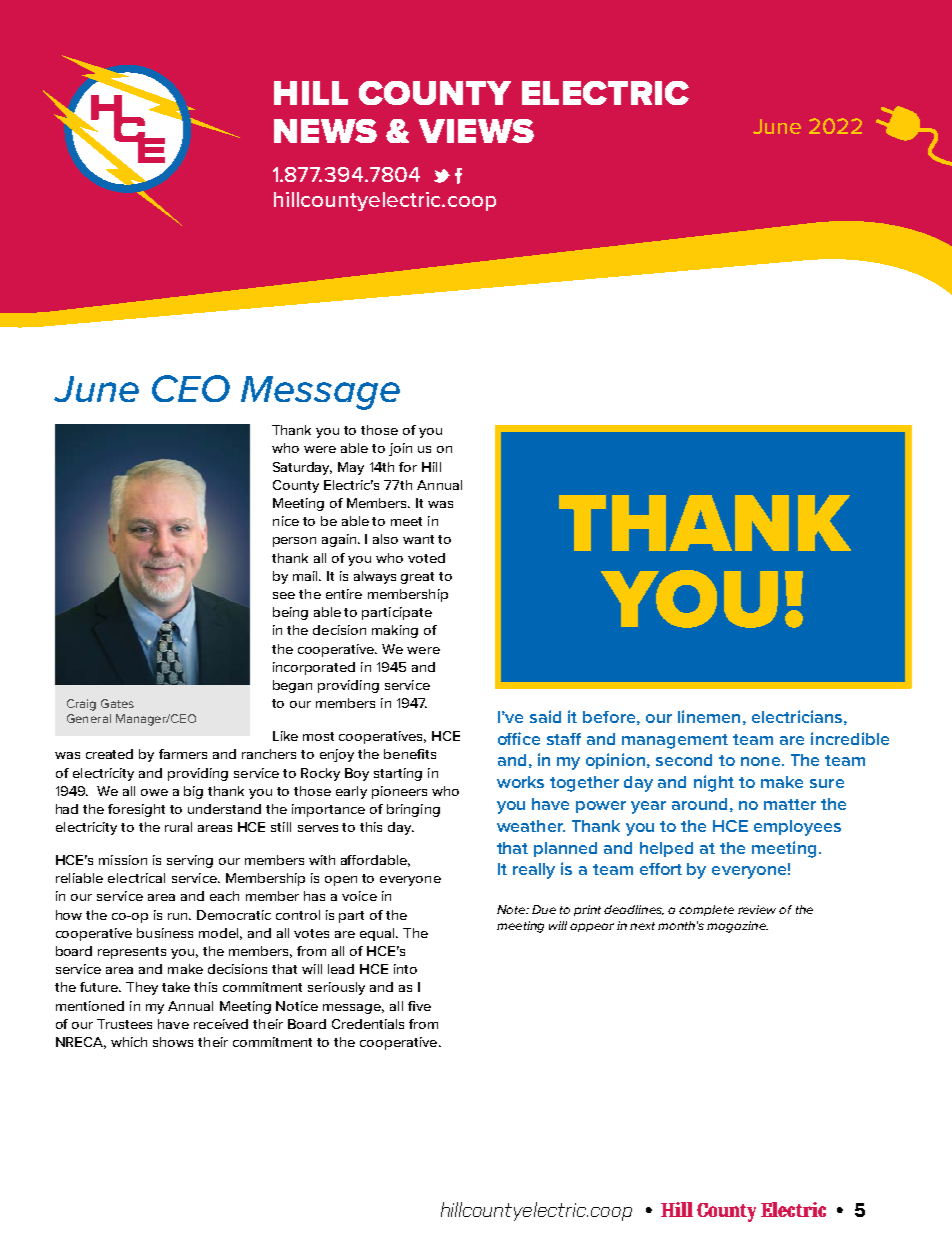 The height and width of the document is (1250, 952). I want to click on magazine, so click(737, 927).
